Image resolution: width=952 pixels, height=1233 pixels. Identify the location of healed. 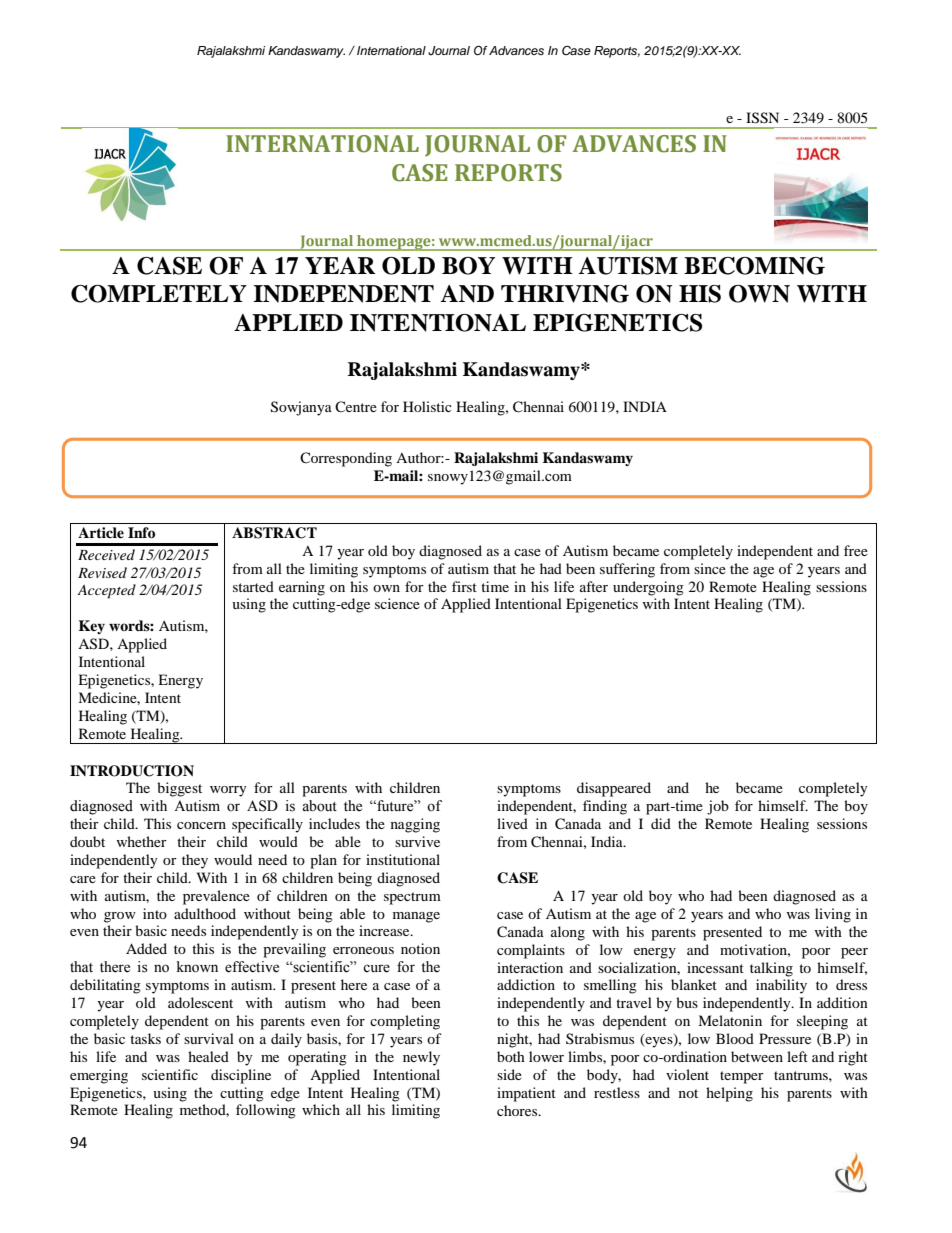
(208, 1056).
